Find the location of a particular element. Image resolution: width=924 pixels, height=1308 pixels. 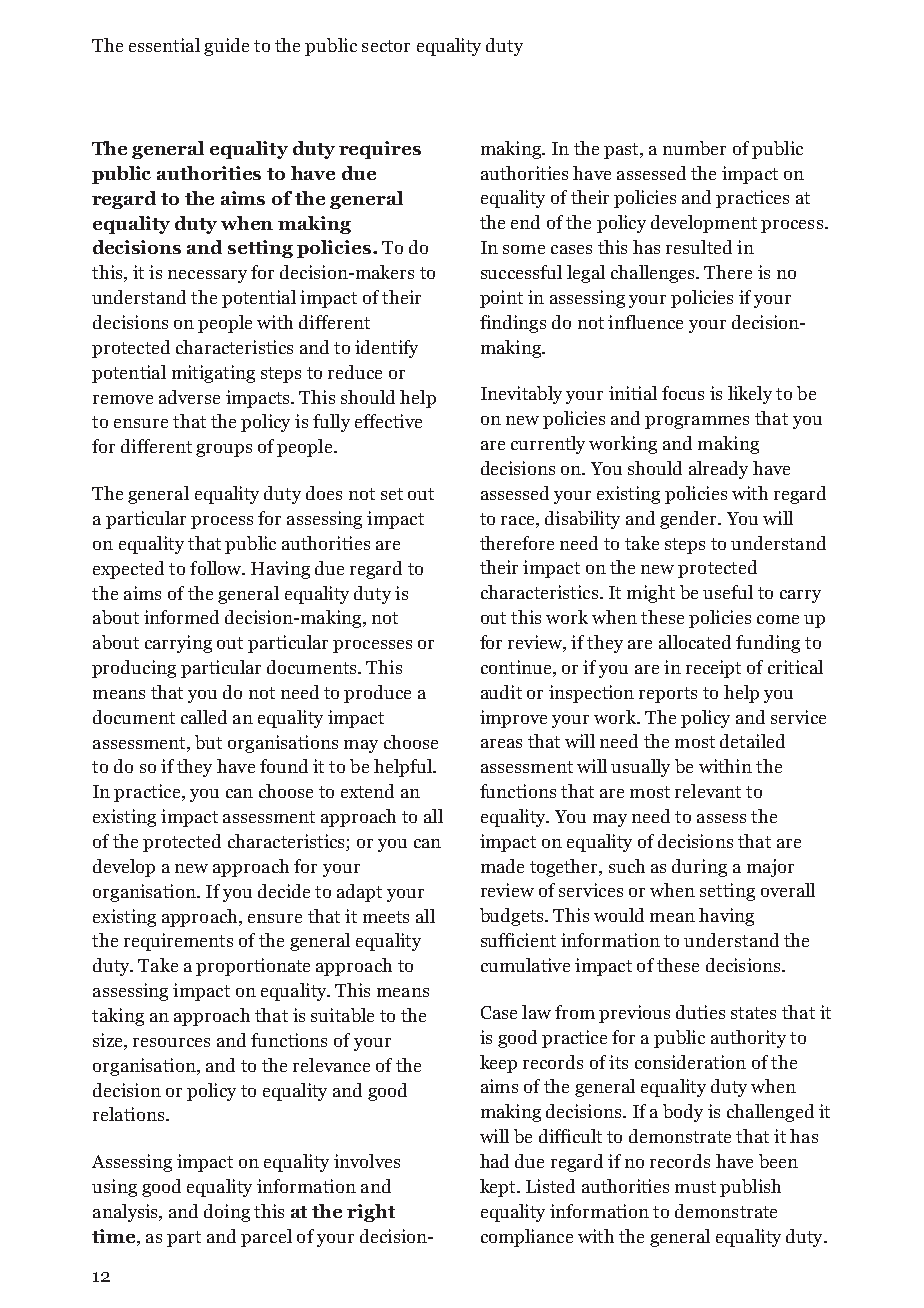

point is located at coordinates (501, 299).
